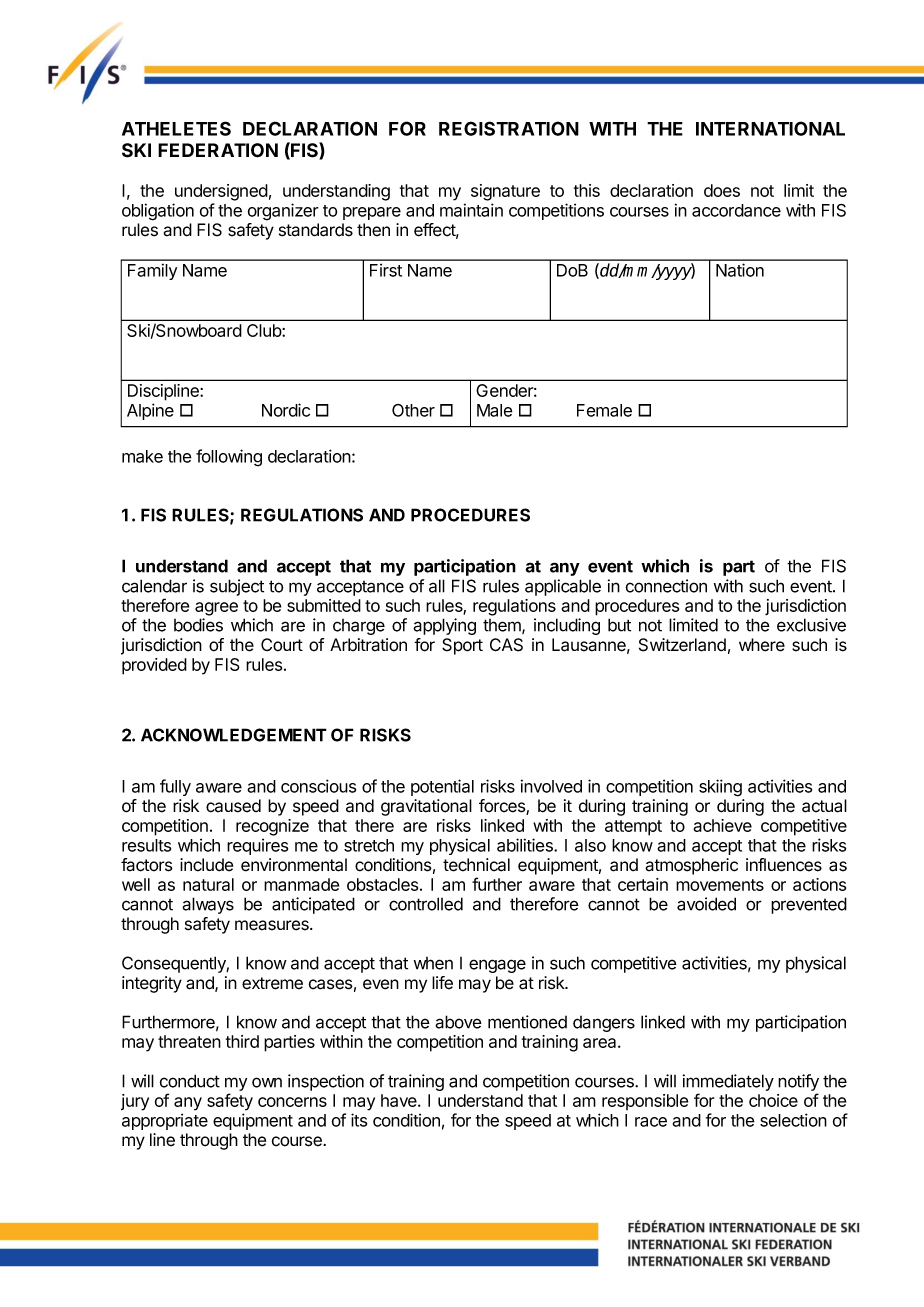 The image size is (924, 1307). I want to click on REGISTRATION, so click(509, 128).
